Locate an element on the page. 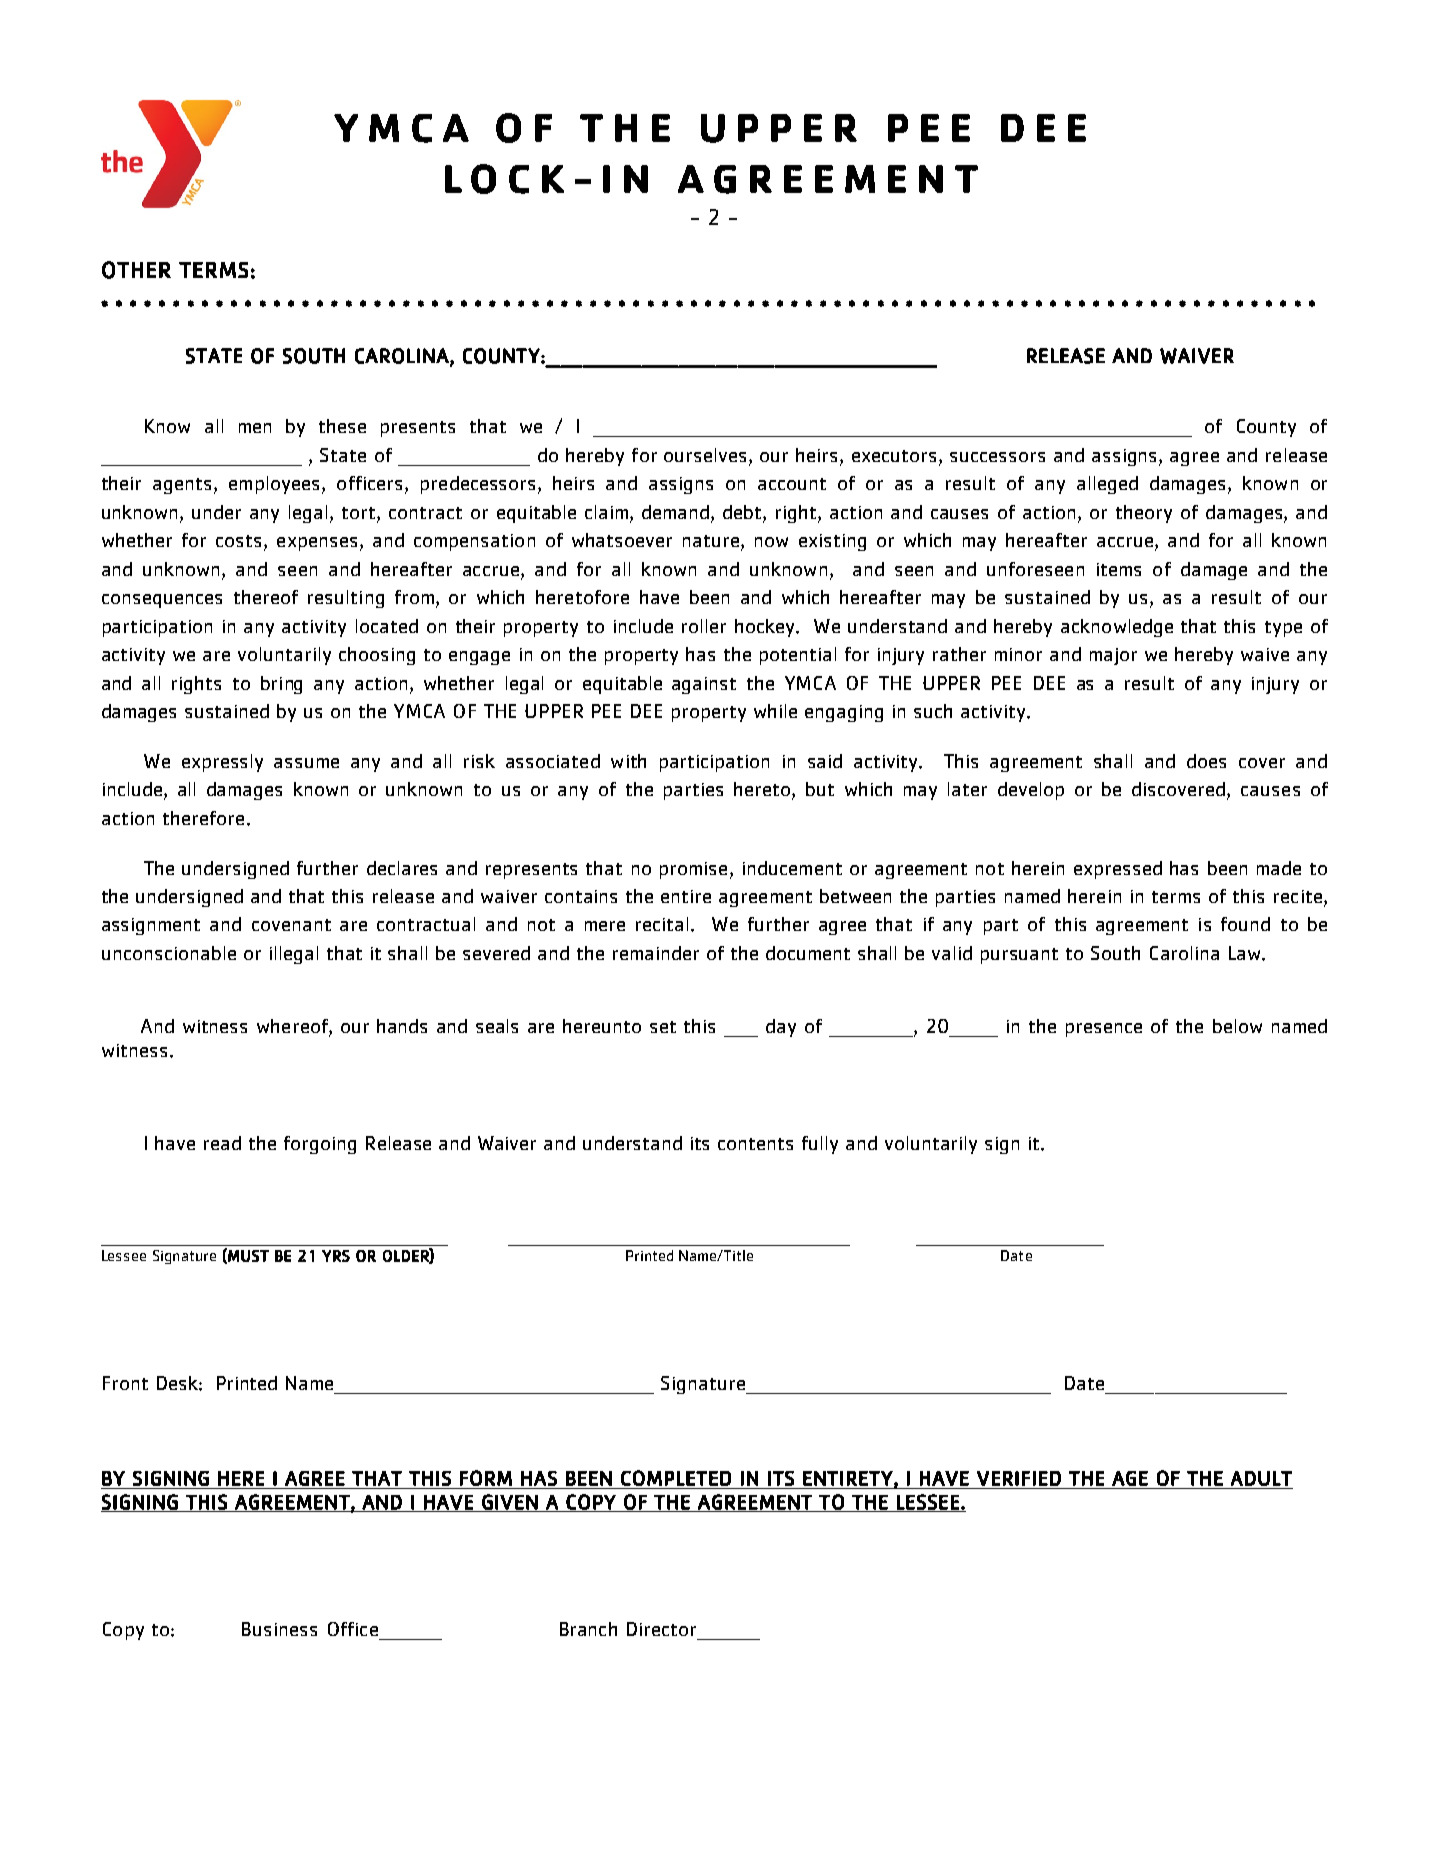 The width and height of the page is (1429, 1850). while is located at coordinates (775, 711).
